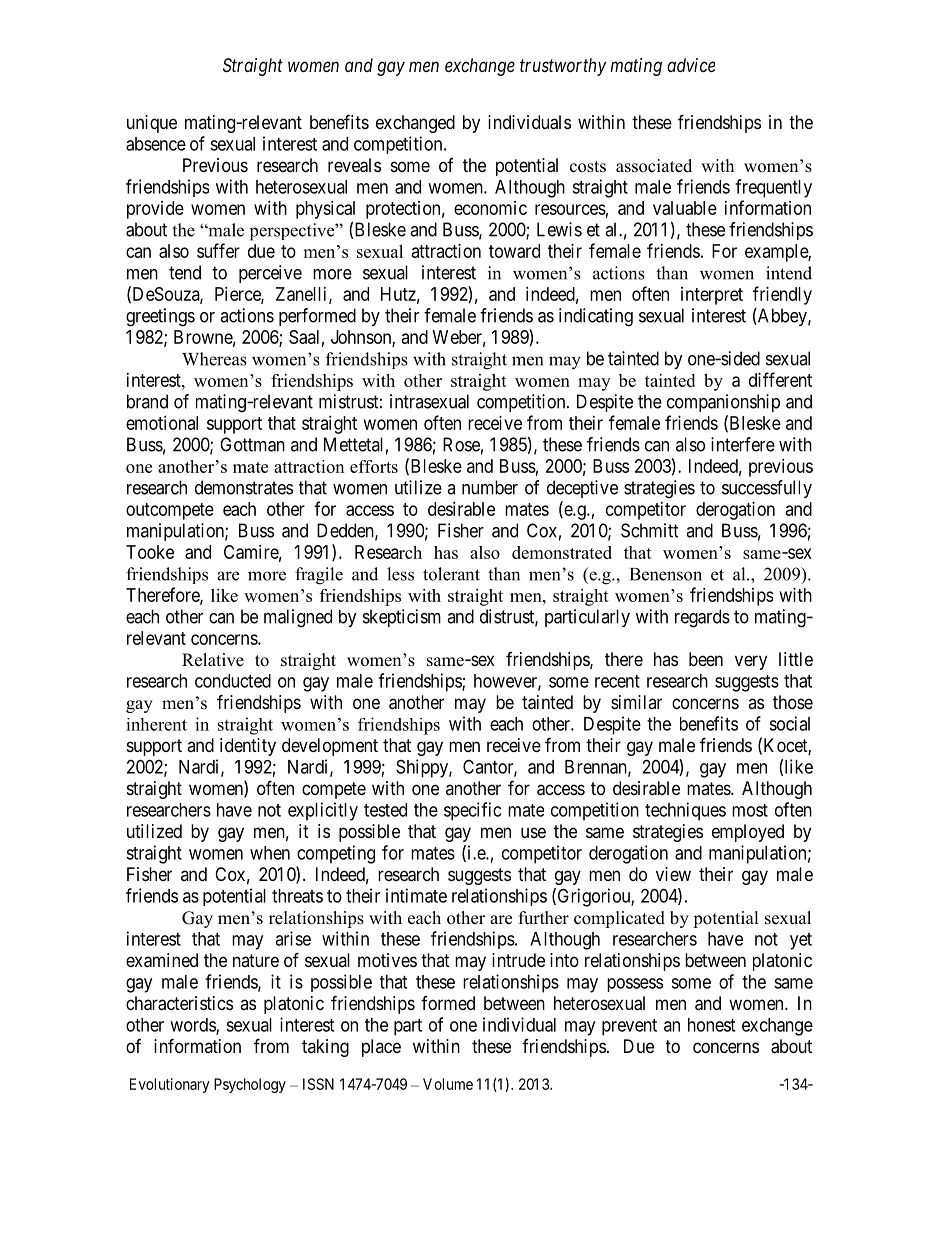  What do you see at coordinates (451, 574) in the screenshot?
I see `tolerant` at bounding box center [451, 574].
